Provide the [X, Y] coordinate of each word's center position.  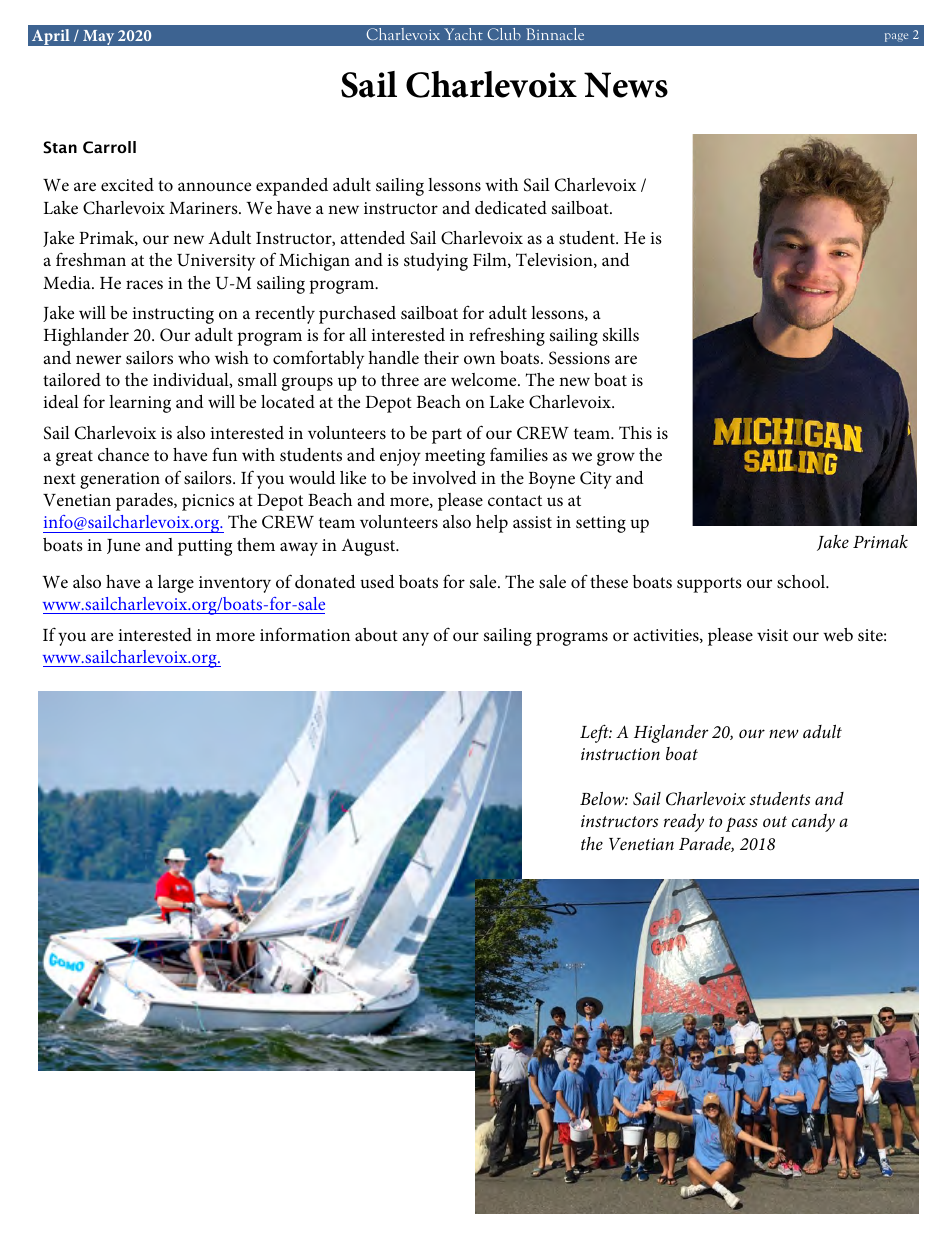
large [176, 584]
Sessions [579, 358]
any [416, 639]
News [626, 85]
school [802, 581]
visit [772, 635]
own [479, 359]
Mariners [204, 208]
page [896, 37]
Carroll [109, 147]
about [376, 634]
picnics [208, 502]
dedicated [511, 207]
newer [98, 359]
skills [621, 334]
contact [515, 500]
